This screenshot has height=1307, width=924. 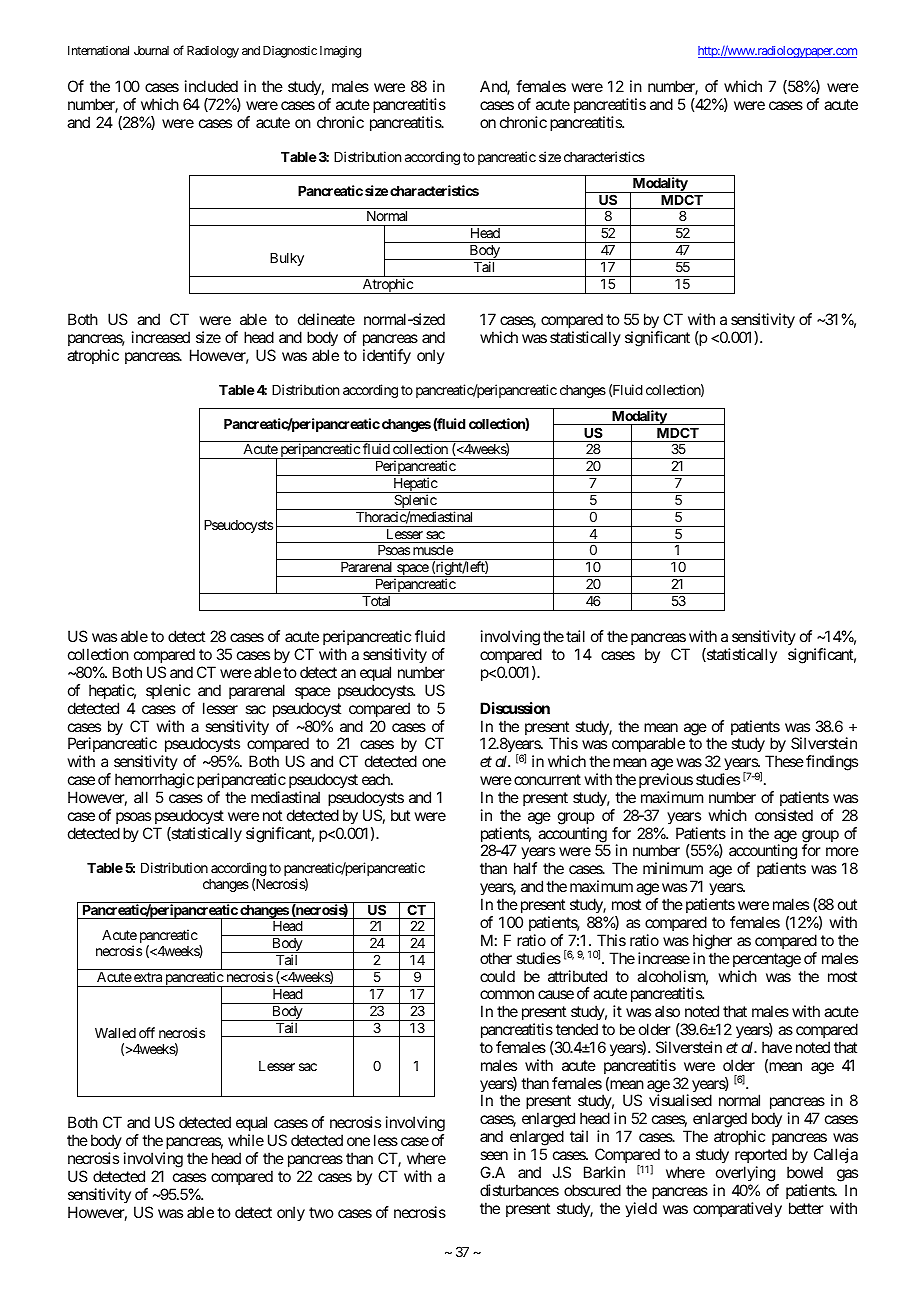 What do you see at coordinates (515, 708) in the screenshot?
I see `Discussion` at bounding box center [515, 708].
